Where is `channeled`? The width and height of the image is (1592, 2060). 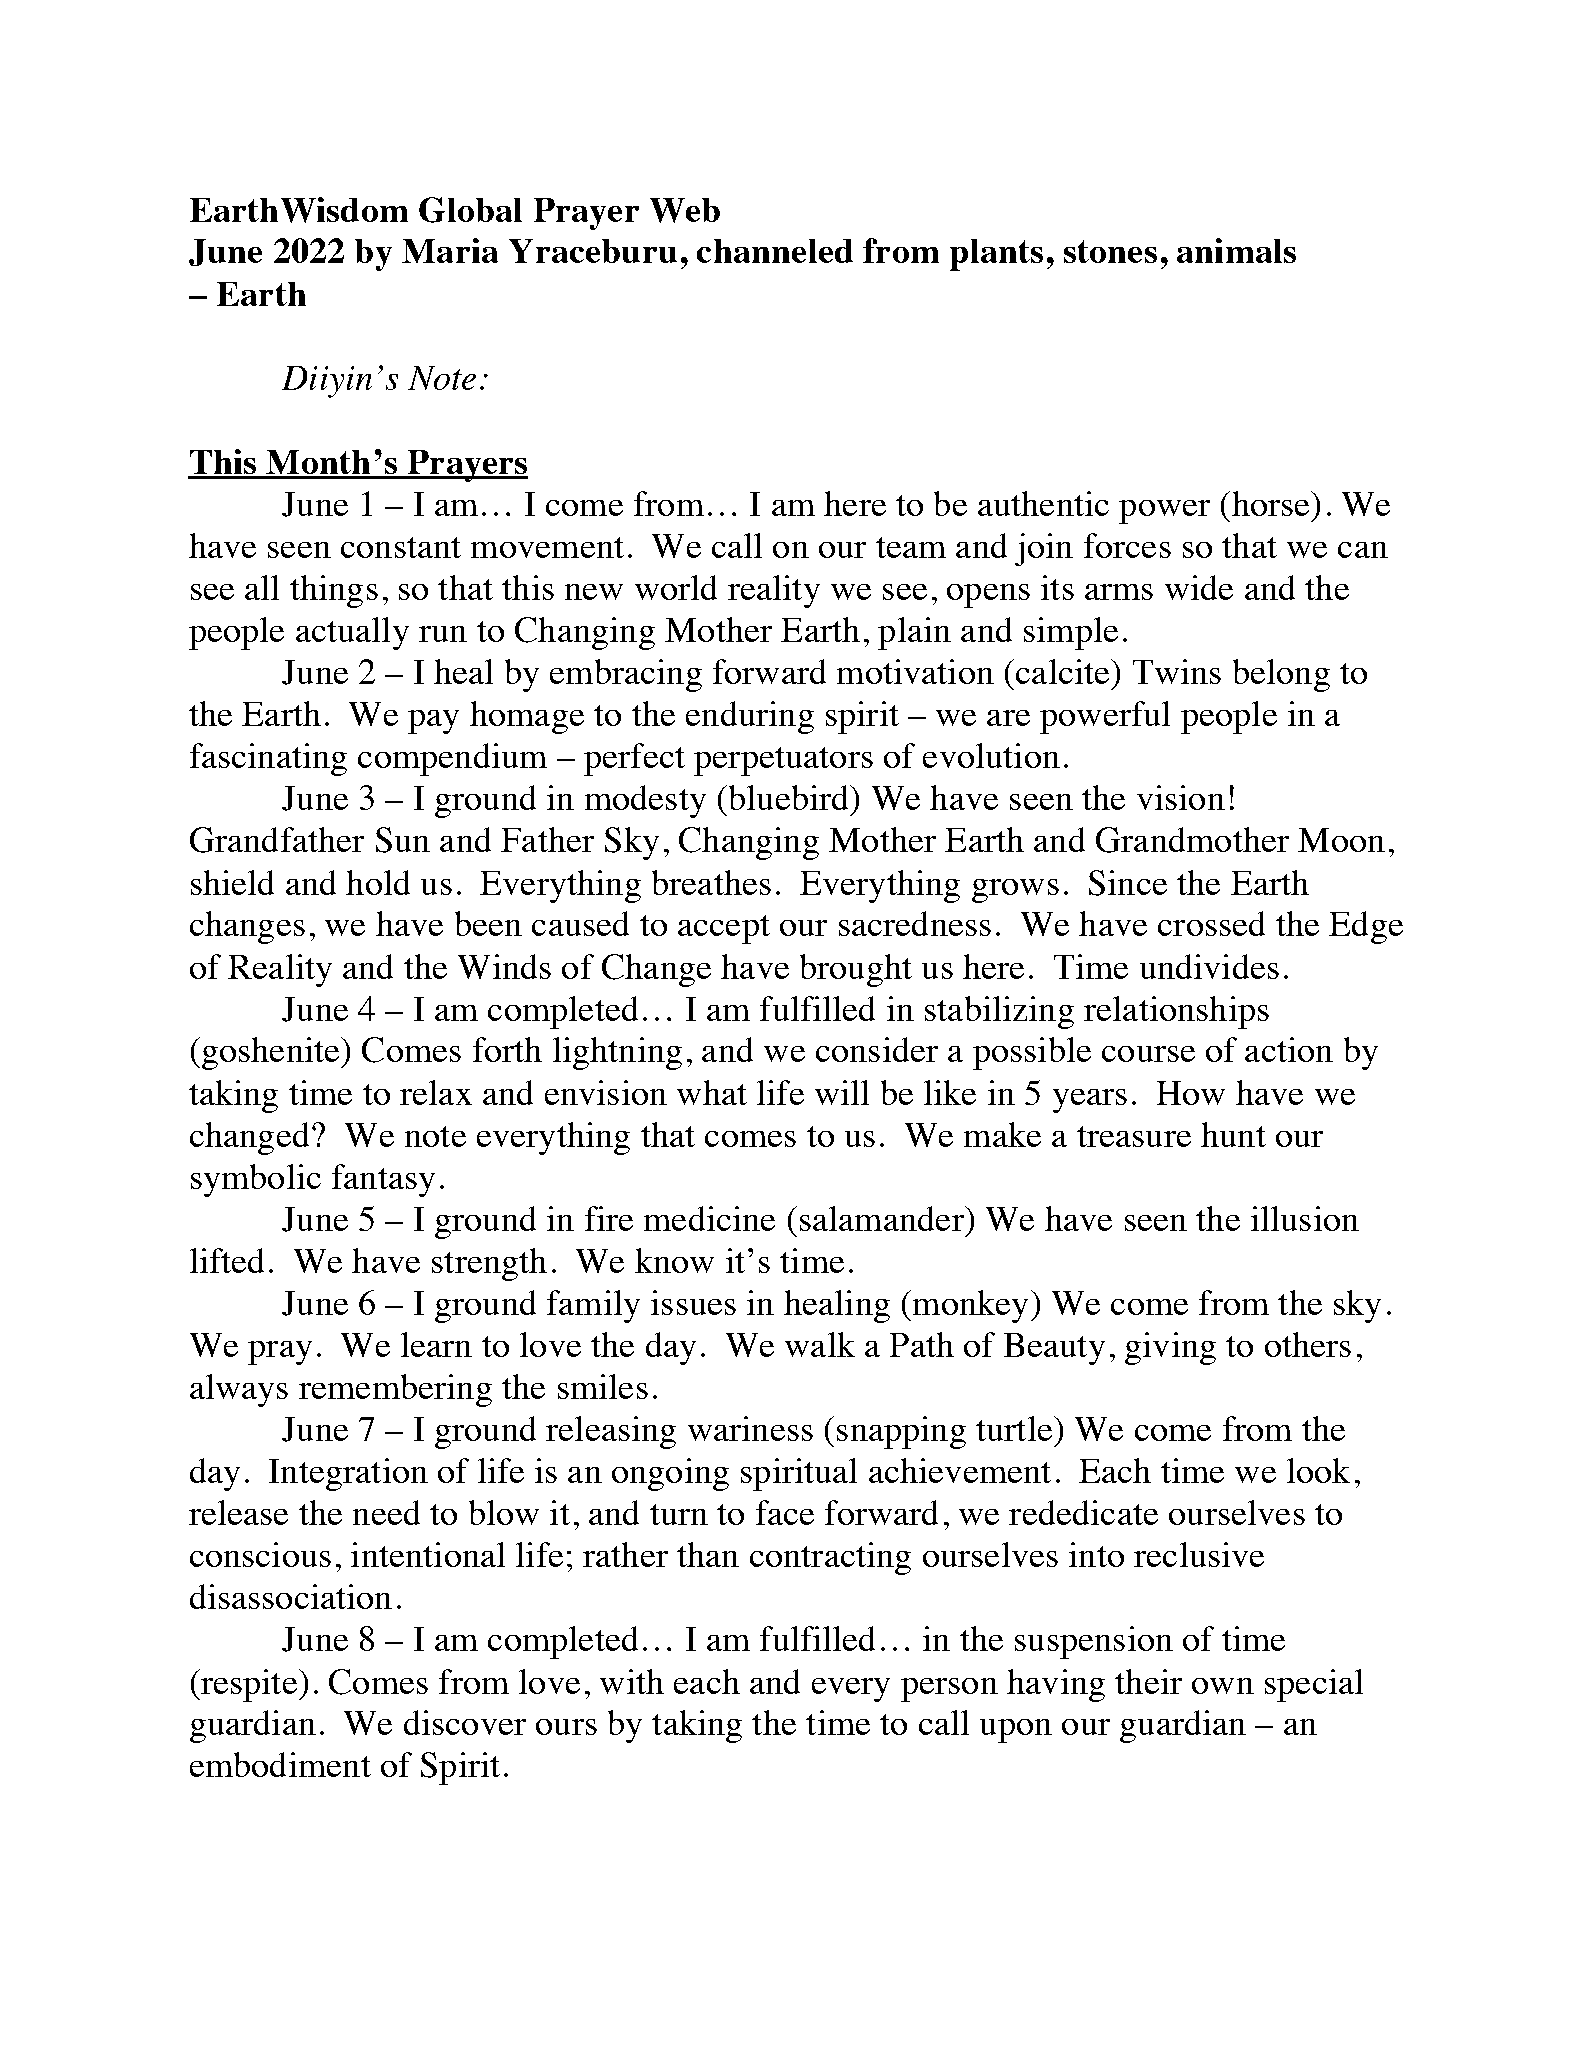
channeled is located at coordinates (775, 251).
